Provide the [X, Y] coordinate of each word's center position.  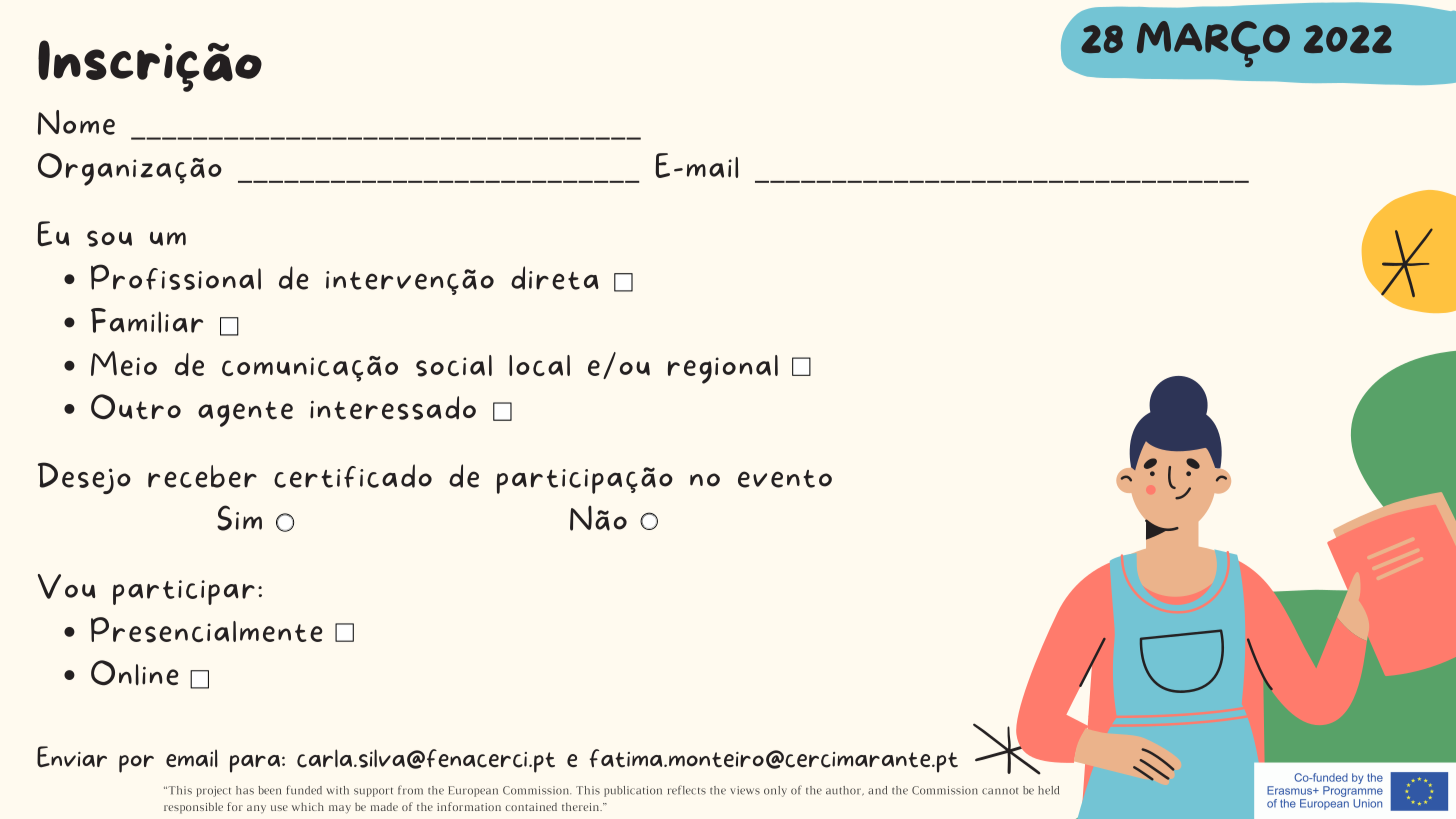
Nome [76, 122]
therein [582, 806]
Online [135, 673]
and [877, 790]
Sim [239, 518]
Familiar [147, 320]
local [539, 365]
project [213, 791]
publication [633, 791]
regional [723, 369]
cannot [1000, 791]
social [454, 366]
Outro [136, 407]
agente [245, 414]
